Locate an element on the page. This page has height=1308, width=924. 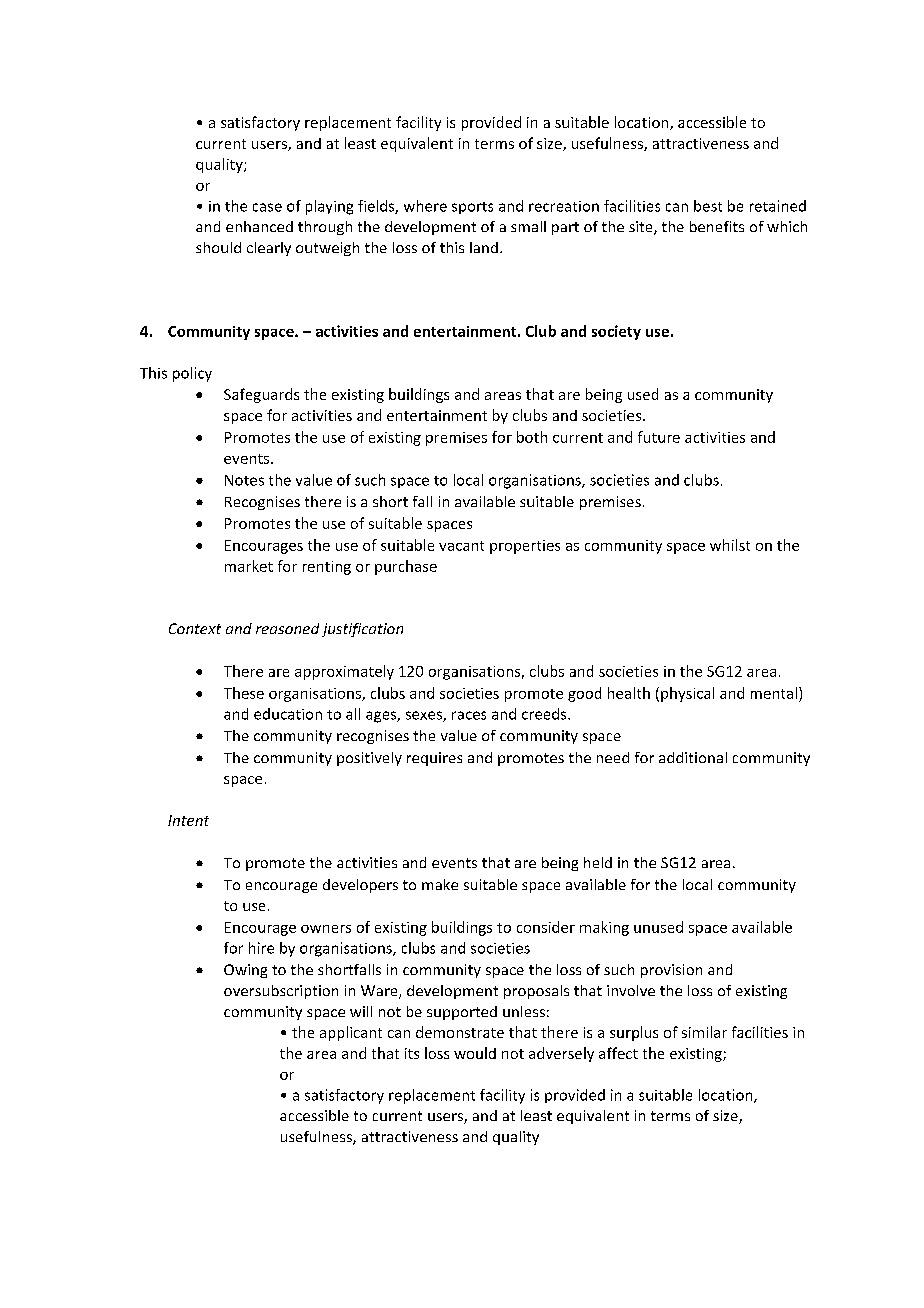
enhanced is located at coordinates (259, 226).
